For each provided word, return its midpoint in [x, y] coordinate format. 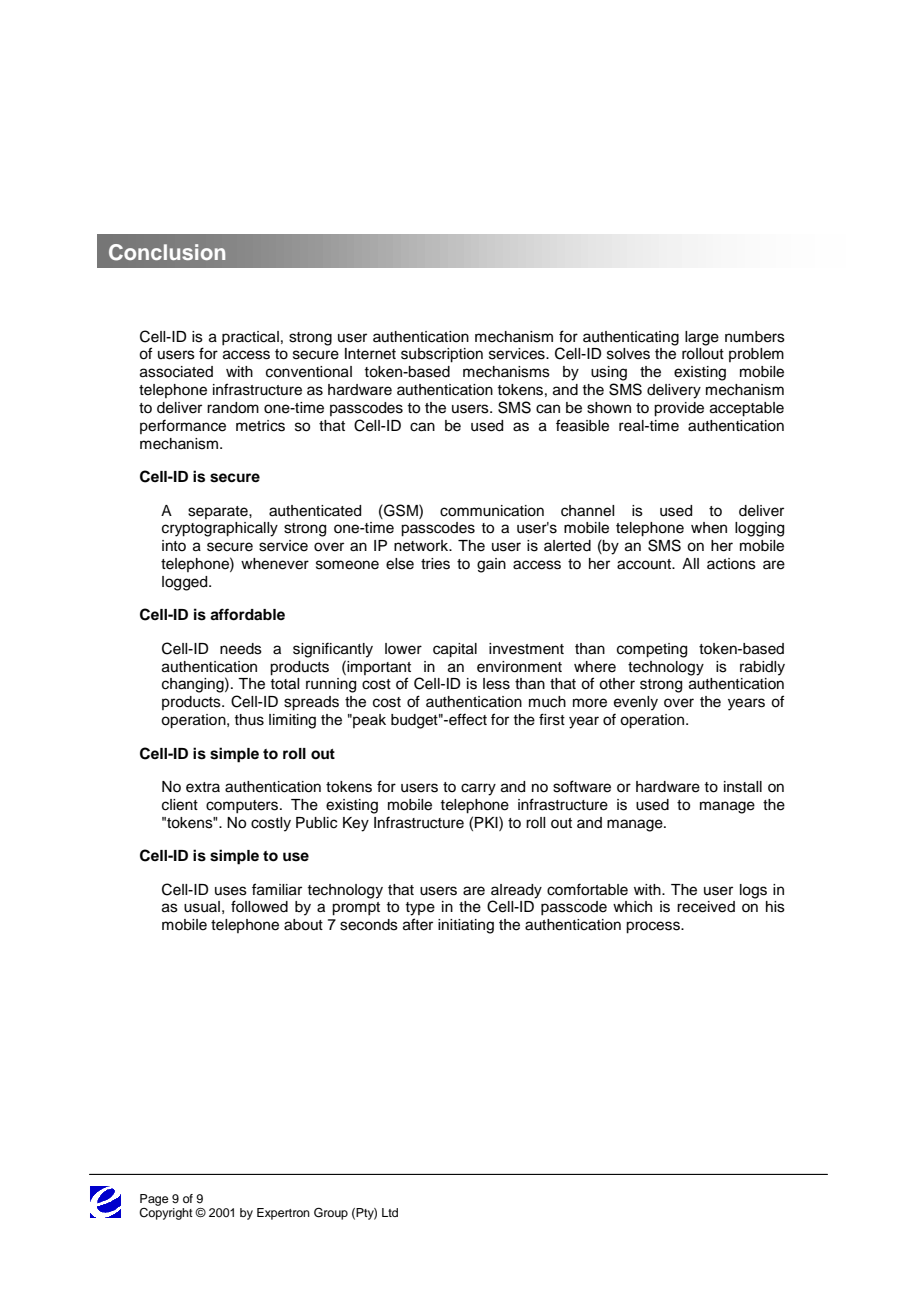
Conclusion [167, 252]
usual [202, 907]
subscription [442, 355]
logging [759, 529]
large [702, 338]
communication [492, 511]
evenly [636, 703]
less [496, 684]
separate [219, 512]
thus [249, 720]
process [654, 927]
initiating [466, 926]
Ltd [390, 1212]
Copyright [166, 1212]
